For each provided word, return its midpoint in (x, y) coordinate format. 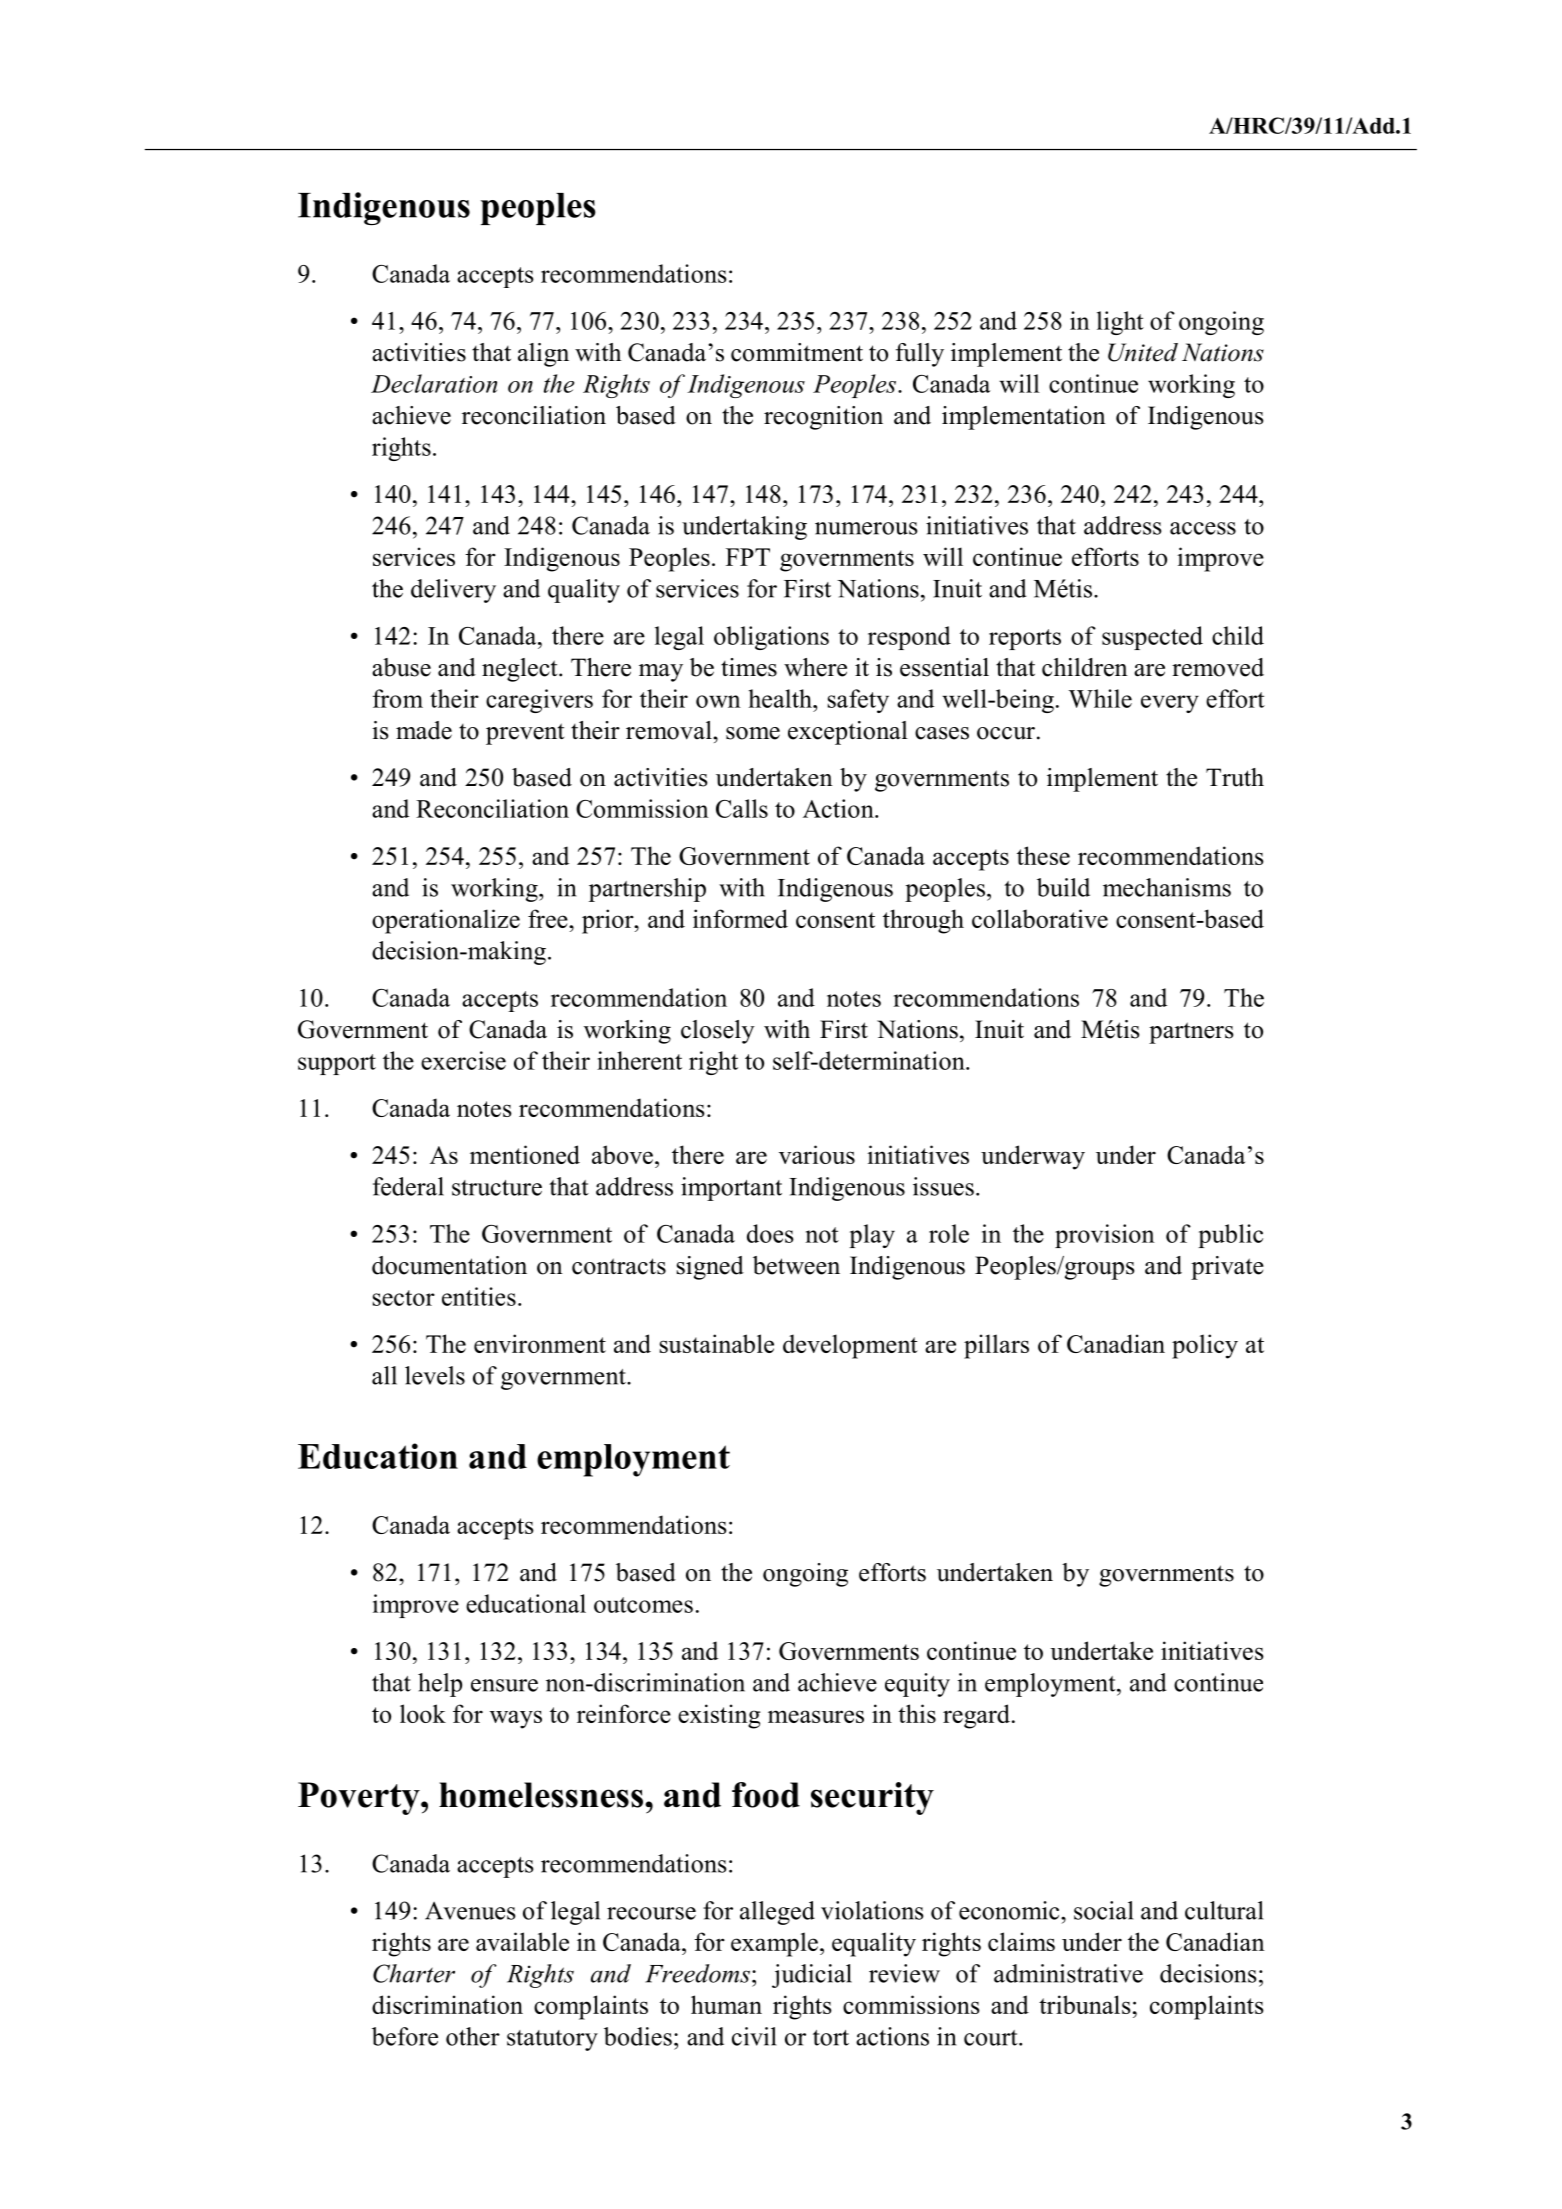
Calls (742, 808)
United (1143, 352)
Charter (414, 1973)
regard (976, 1716)
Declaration (434, 383)
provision (1105, 1236)
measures (816, 1716)
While (1100, 698)
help (440, 1685)
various (817, 1154)
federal (408, 1186)
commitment (797, 352)
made (424, 730)
